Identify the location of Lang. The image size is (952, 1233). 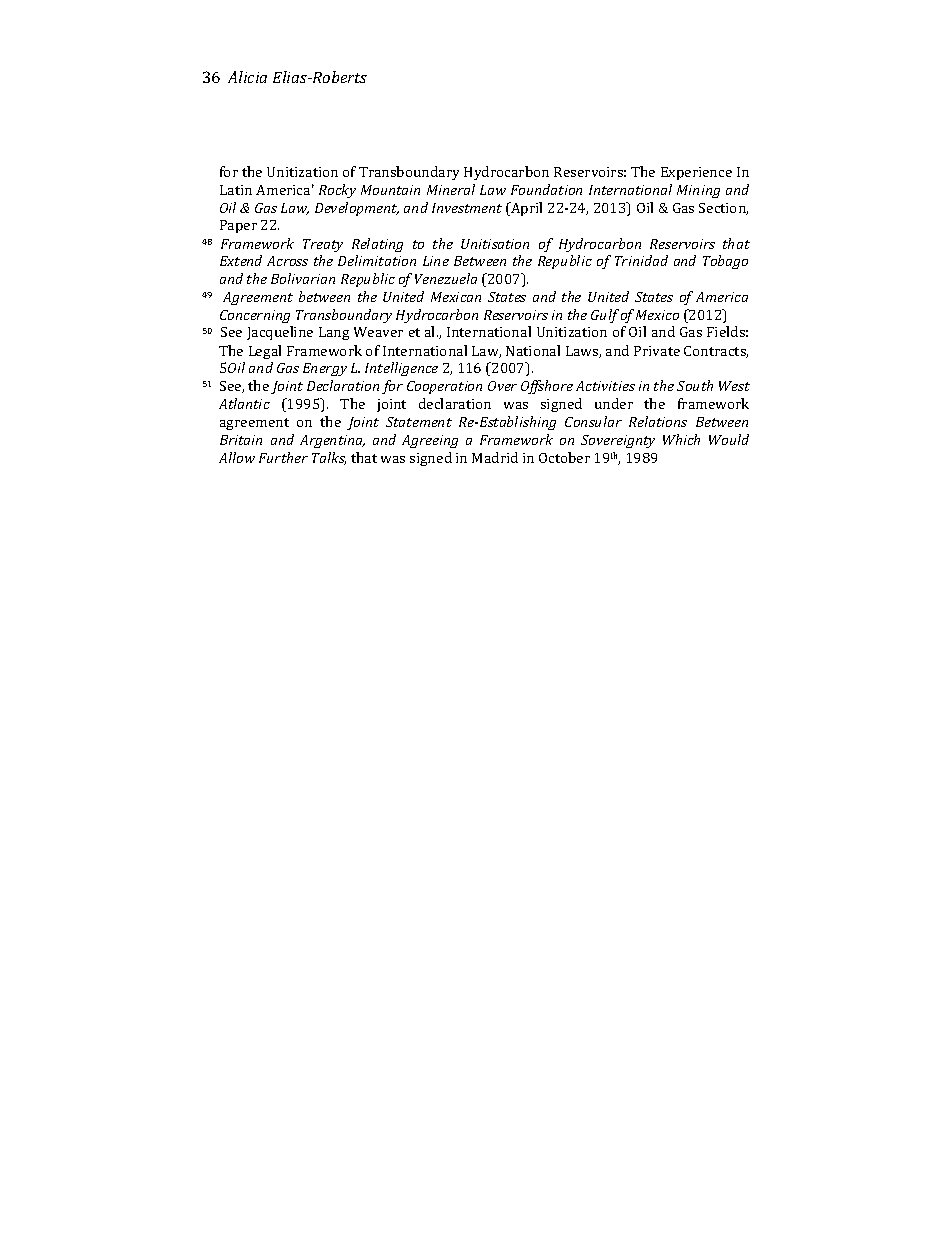
(334, 333).
